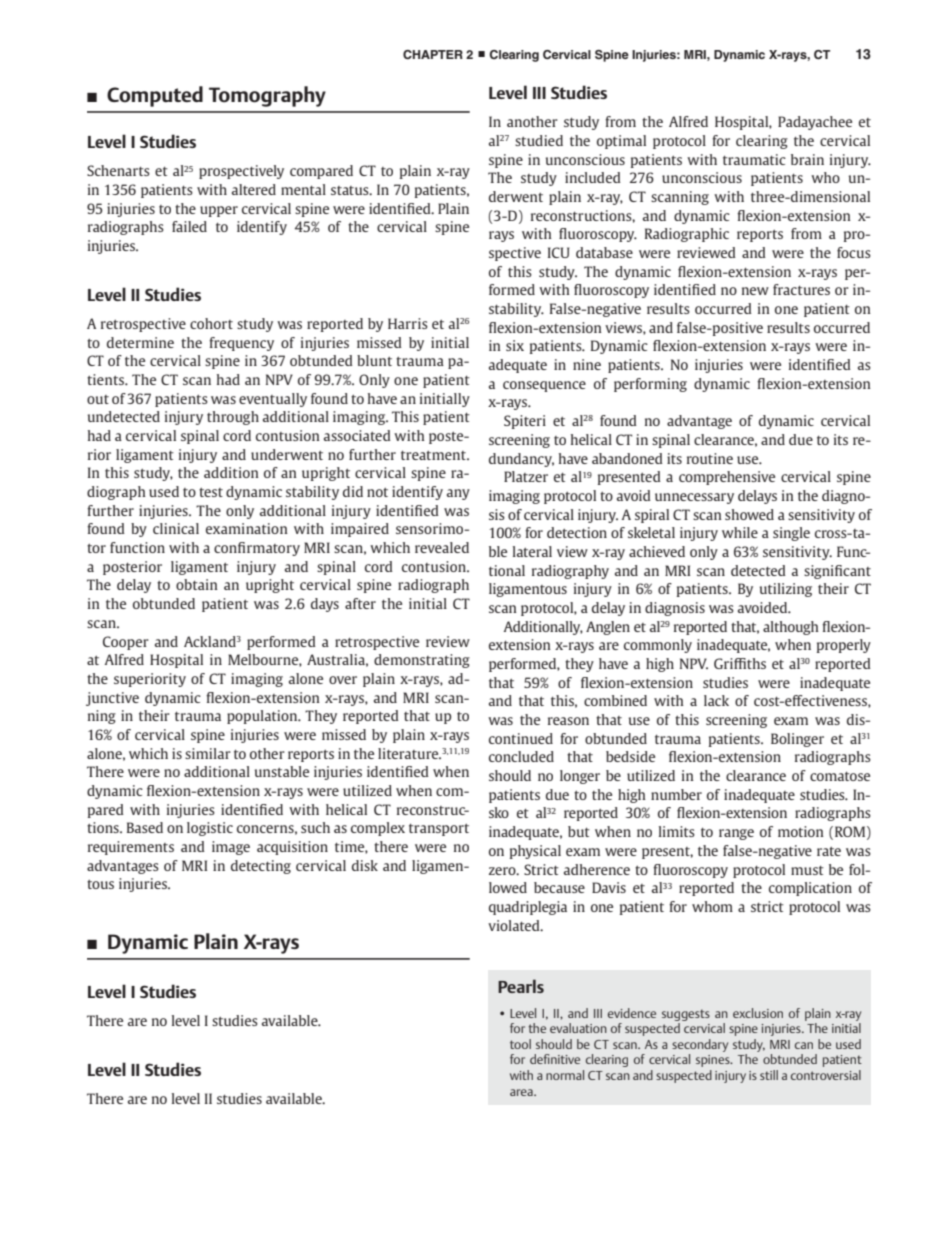  Describe the element at coordinates (520, 1044) in the document. I see `tool` at that location.
